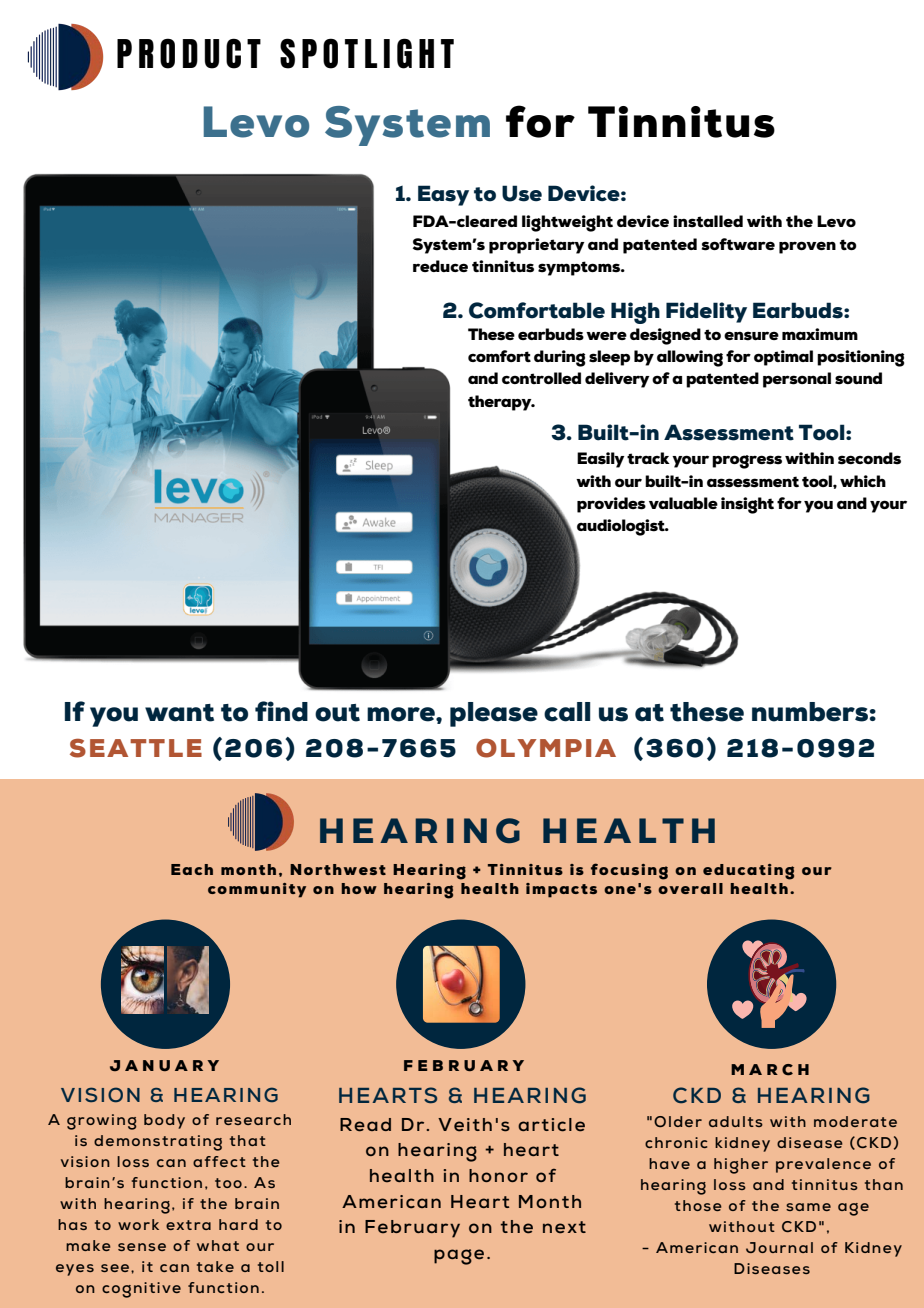 The height and width of the screenshot is (1308, 924). Describe the element at coordinates (810, 712) in the screenshot. I see `numbers` at that location.
